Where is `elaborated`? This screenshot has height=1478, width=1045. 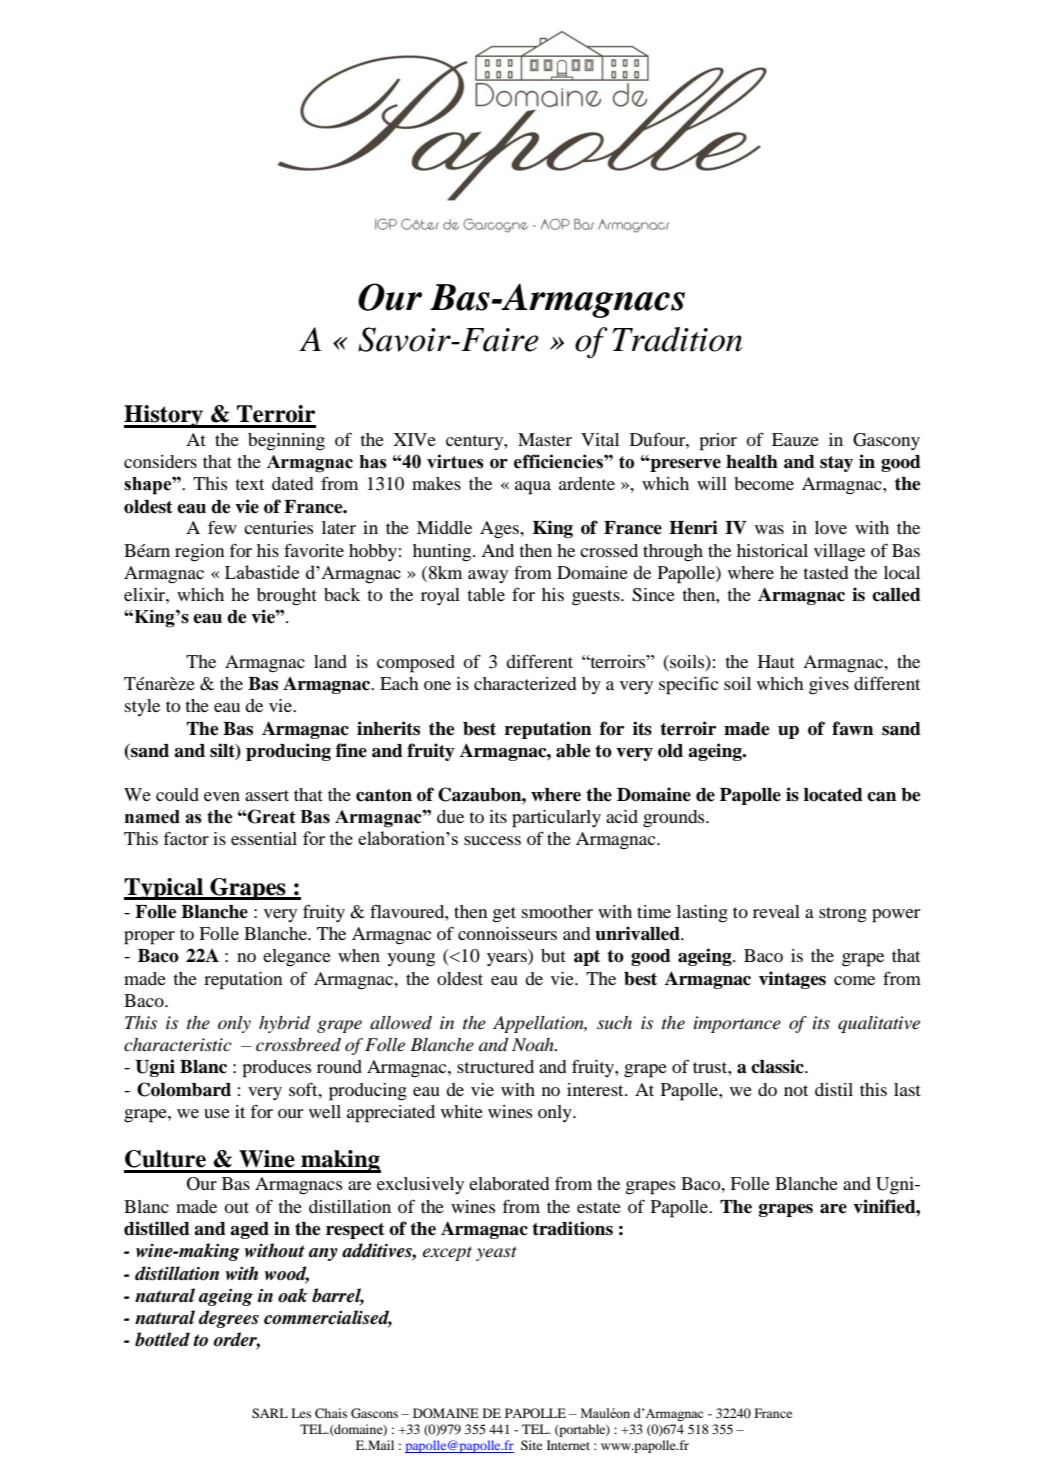 elaborated is located at coordinates (509, 1183).
